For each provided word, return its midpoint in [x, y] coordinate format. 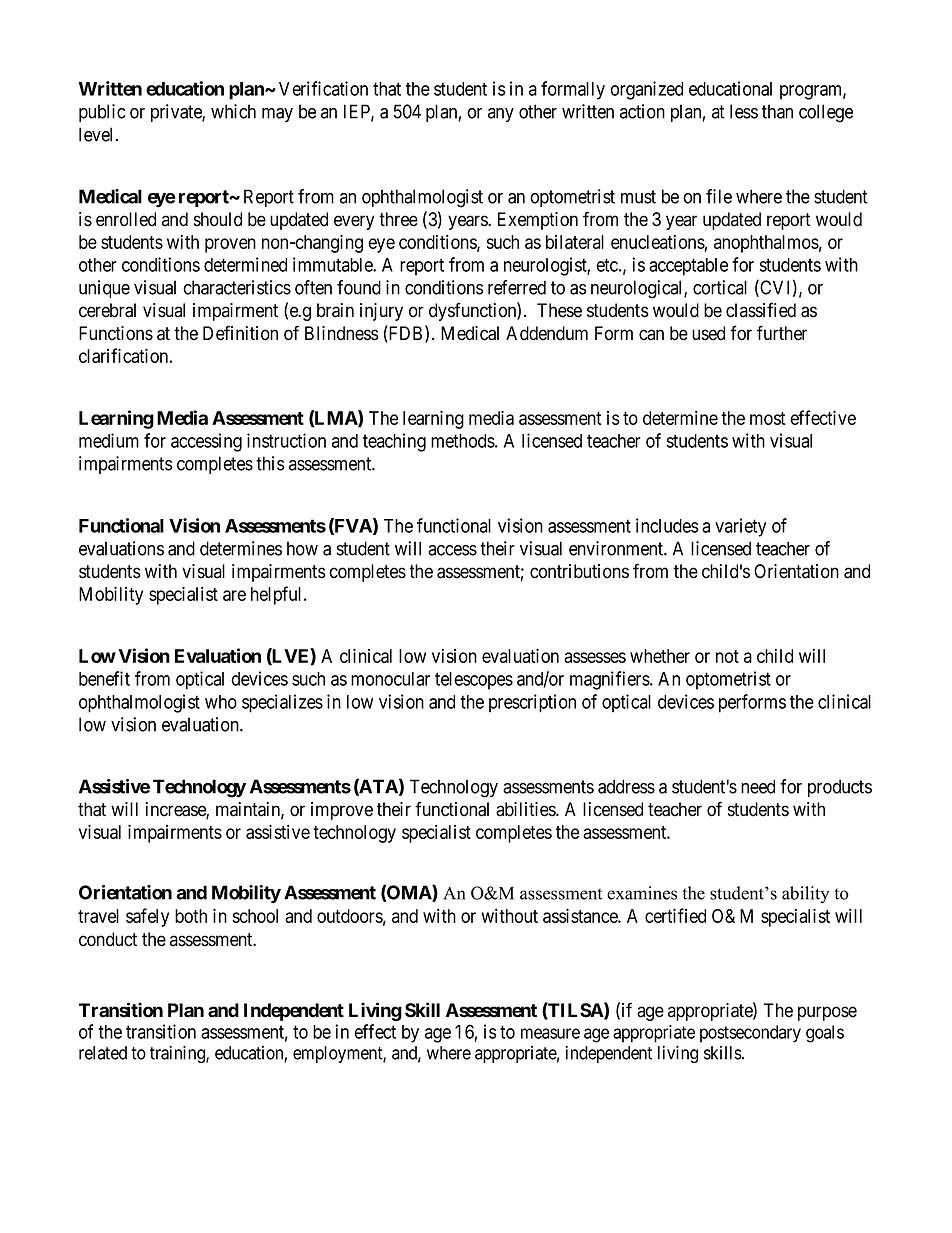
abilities [526, 809]
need [758, 786]
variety [740, 527]
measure [550, 1033]
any [501, 115]
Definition [240, 333]
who [221, 702]
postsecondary [750, 1034]
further [782, 333]
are [234, 595]
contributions [579, 571]
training [178, 1054]
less [744, 111]
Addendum [547, 333]
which [233, 111]
